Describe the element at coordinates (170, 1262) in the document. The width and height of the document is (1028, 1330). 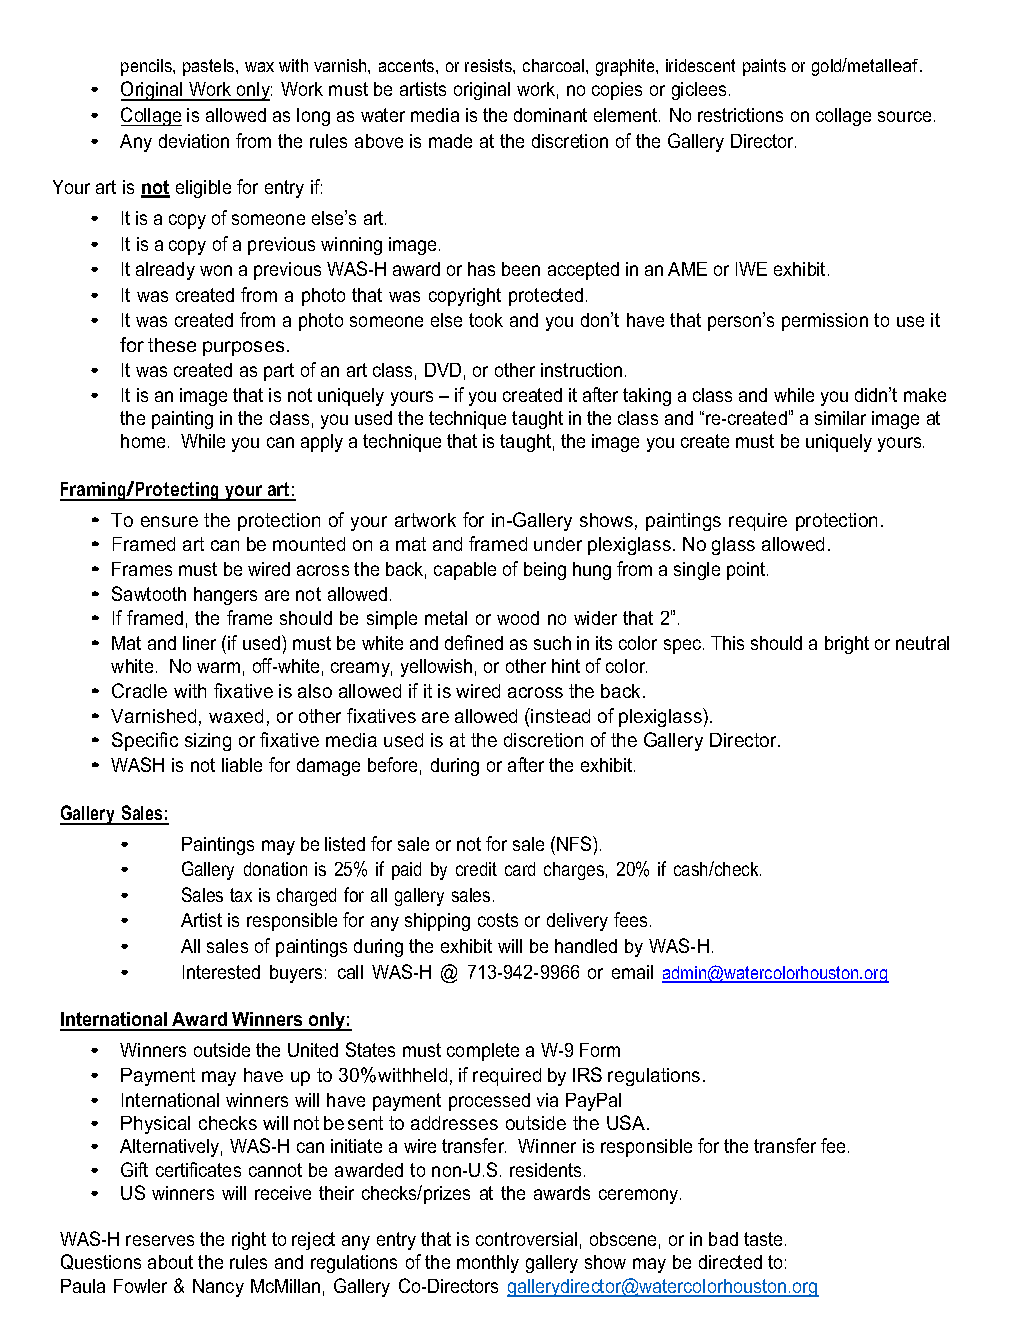
I see `about` at that location.
